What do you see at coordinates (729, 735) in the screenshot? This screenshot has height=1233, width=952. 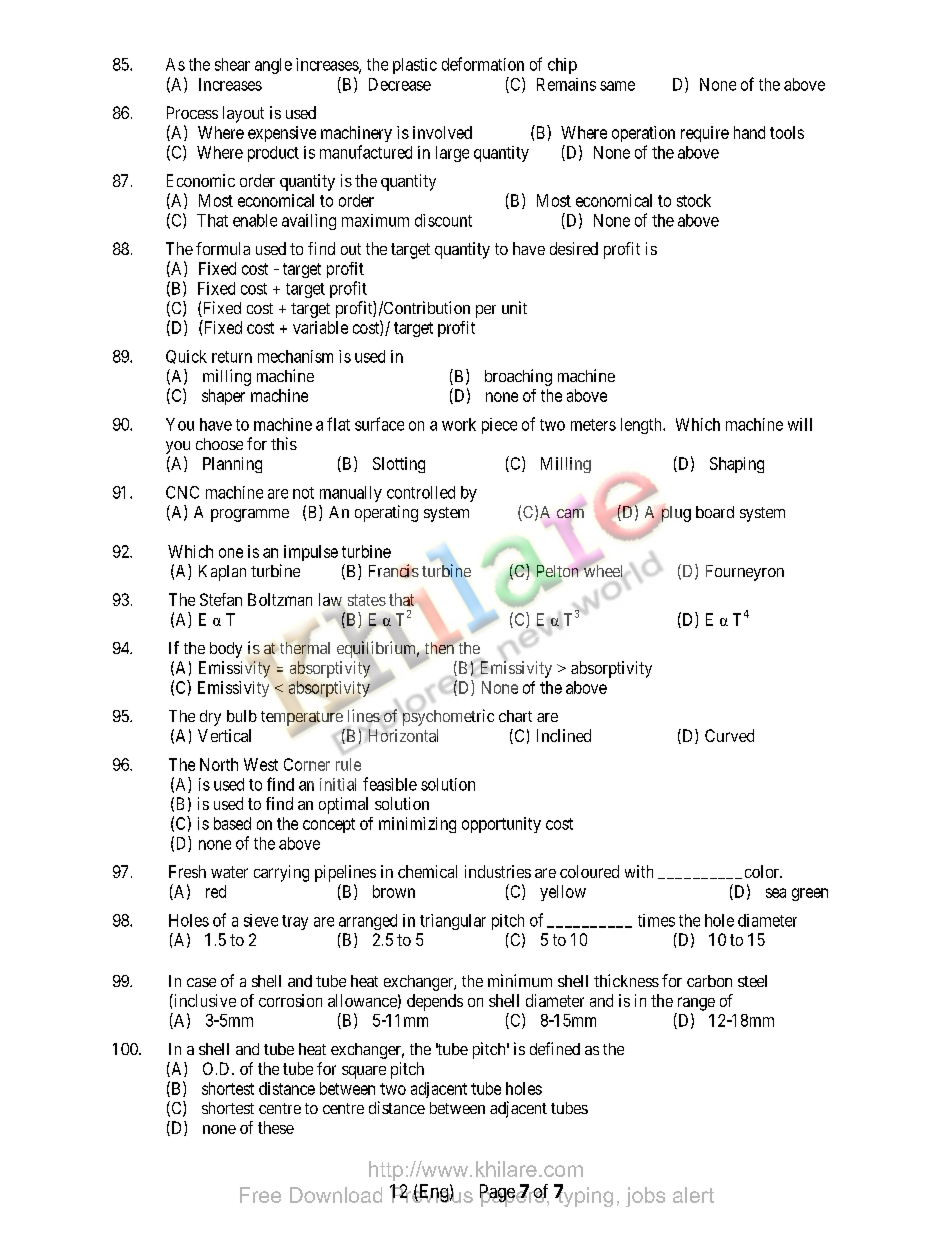 I see `Curved` at bounding box center [729, 735].
